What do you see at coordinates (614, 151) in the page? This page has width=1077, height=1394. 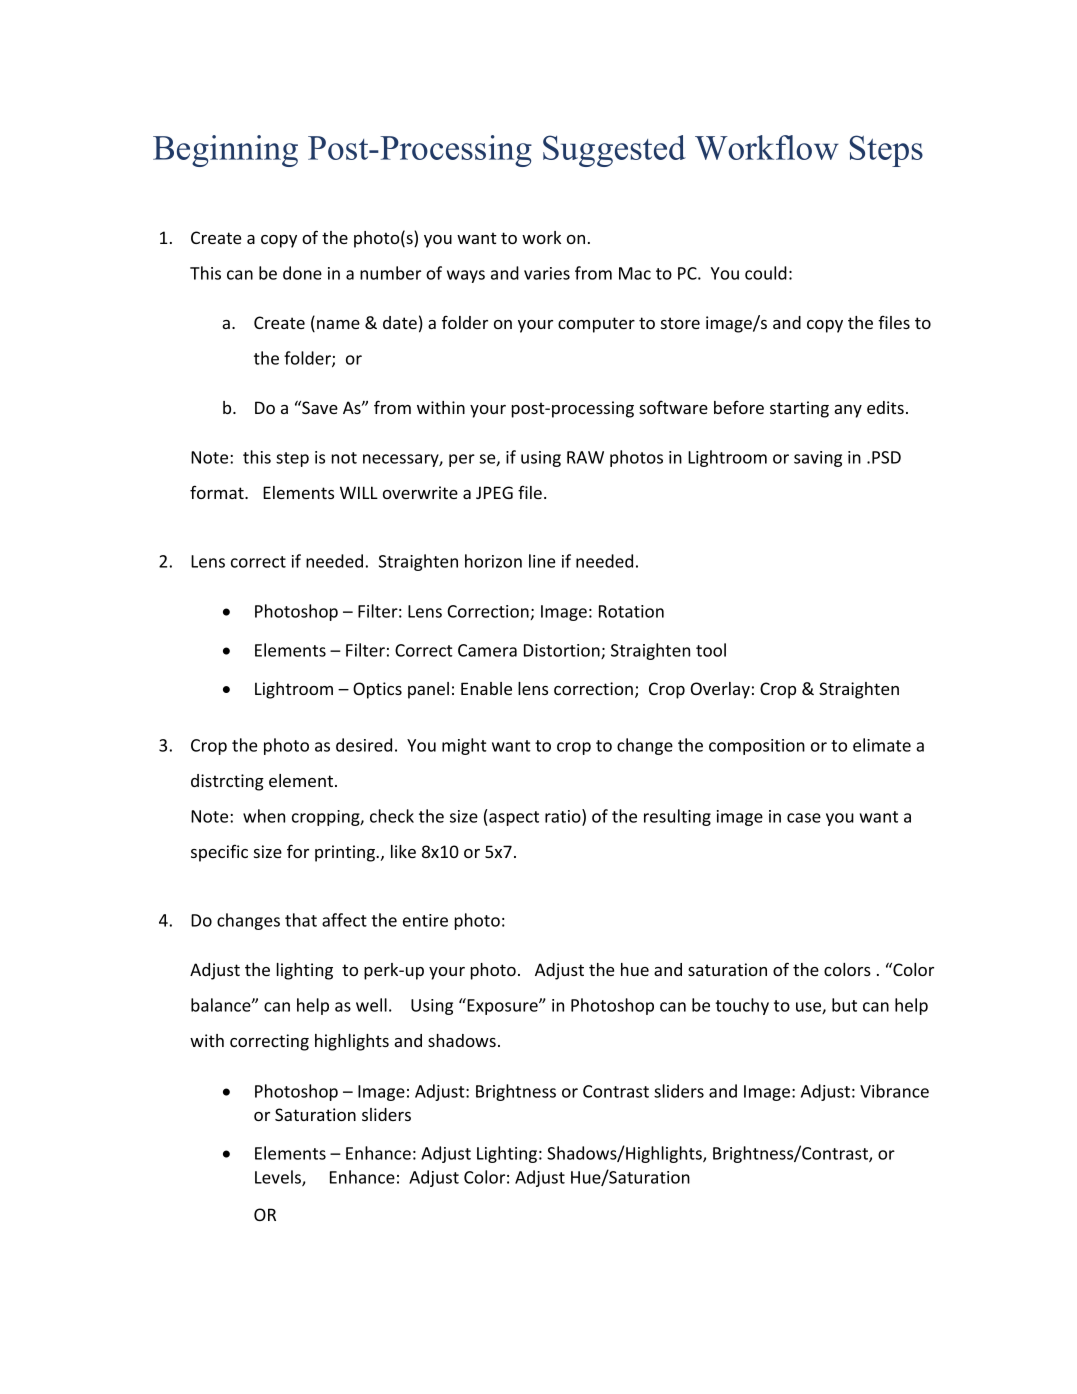 I see `Suggested` at bounding box center [614, 151].
